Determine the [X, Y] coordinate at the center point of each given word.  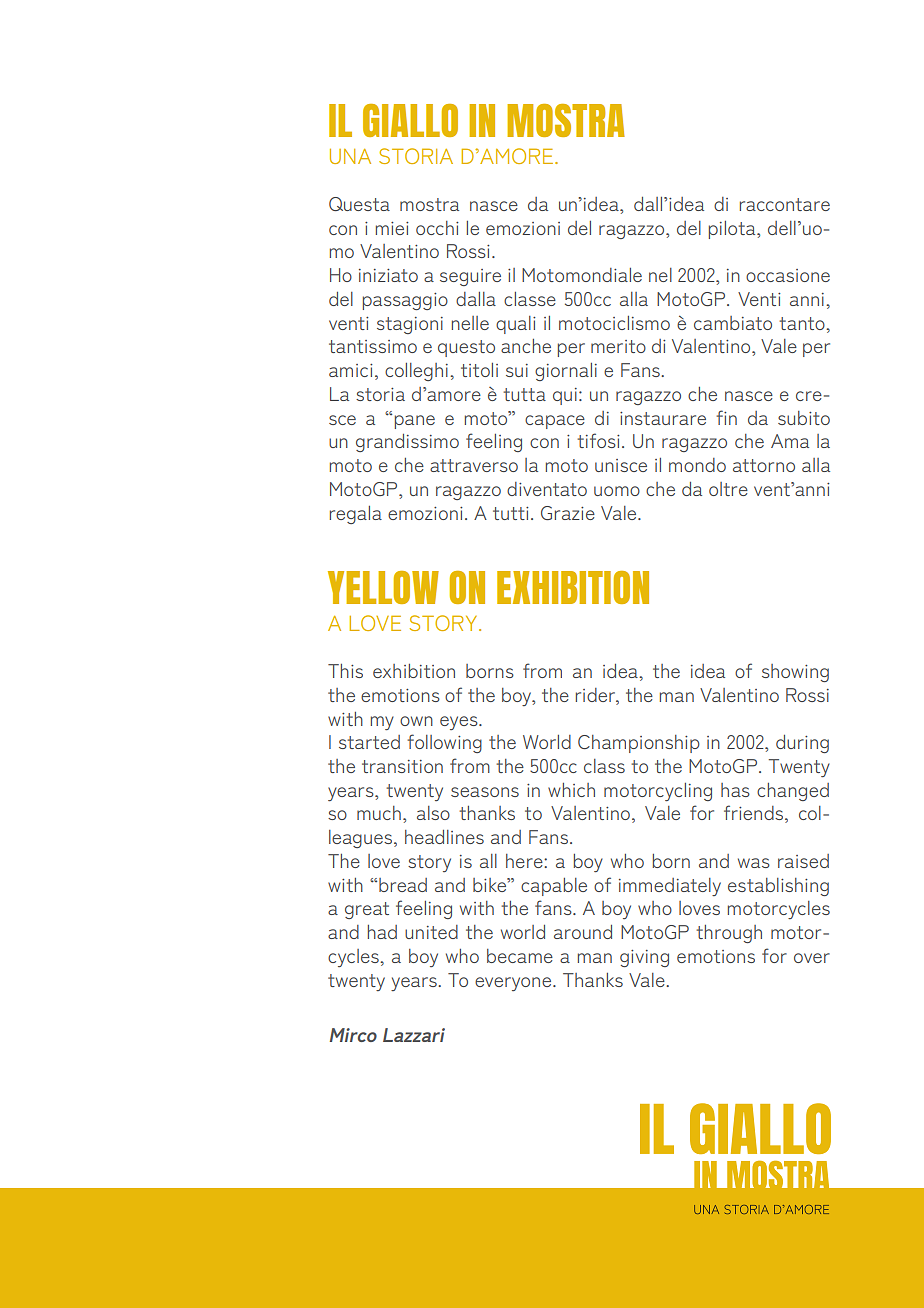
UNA [350, 156]
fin [726, 417]
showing [795, 673]
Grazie [568, 513]
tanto [803, 323]
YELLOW [383, 587]
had [382, 932]
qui [565, 396]
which [571, 790]
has [735, 790]
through [729, 934]
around [583, 932]
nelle [470, 323]
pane [415, 422]
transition [402, 766]
